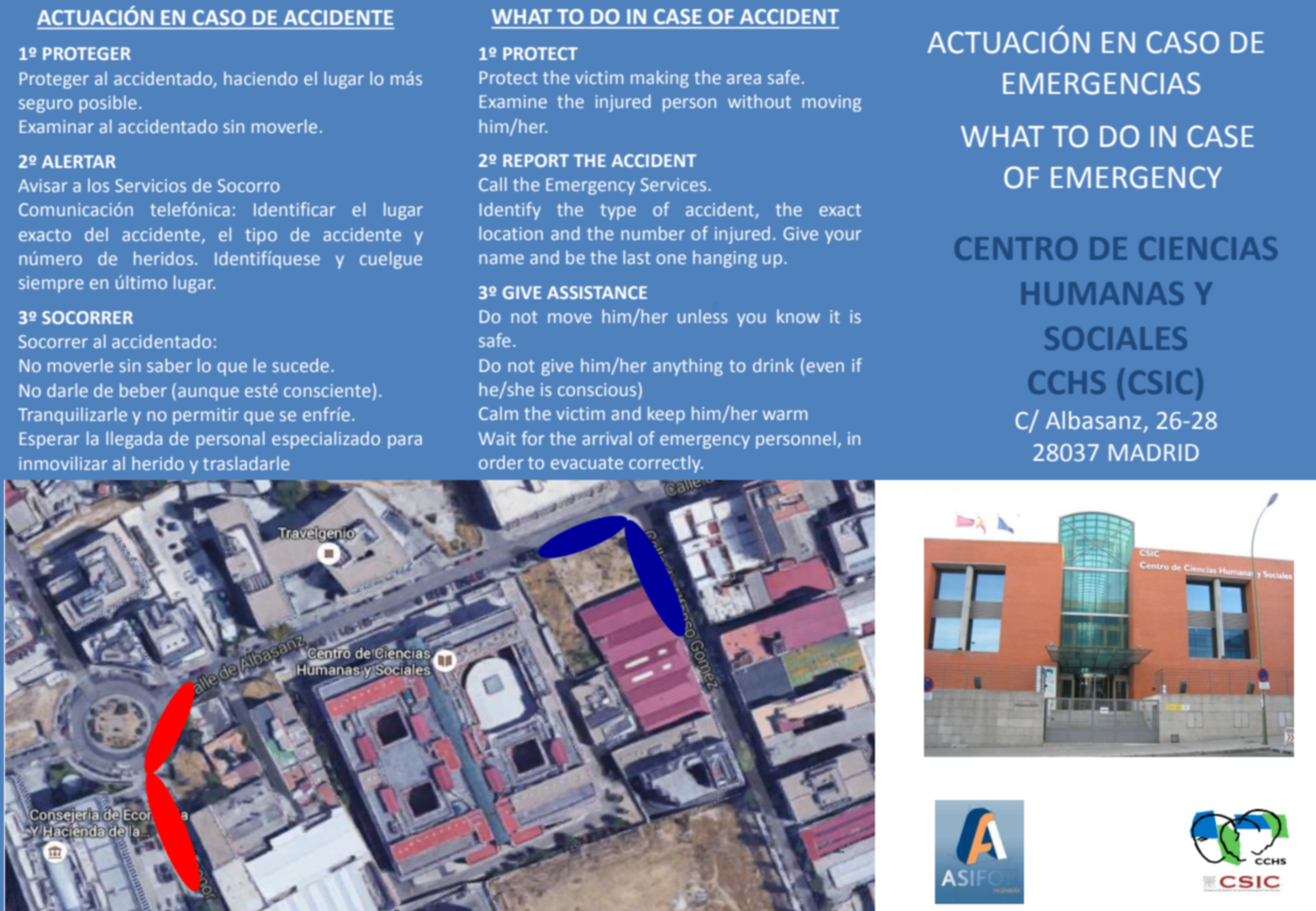 This screenshot has height=911, width=1316. What do you see at coordinates (688, 367) in the screenshot?
I see `anything` at bounding box center [688, 367].
